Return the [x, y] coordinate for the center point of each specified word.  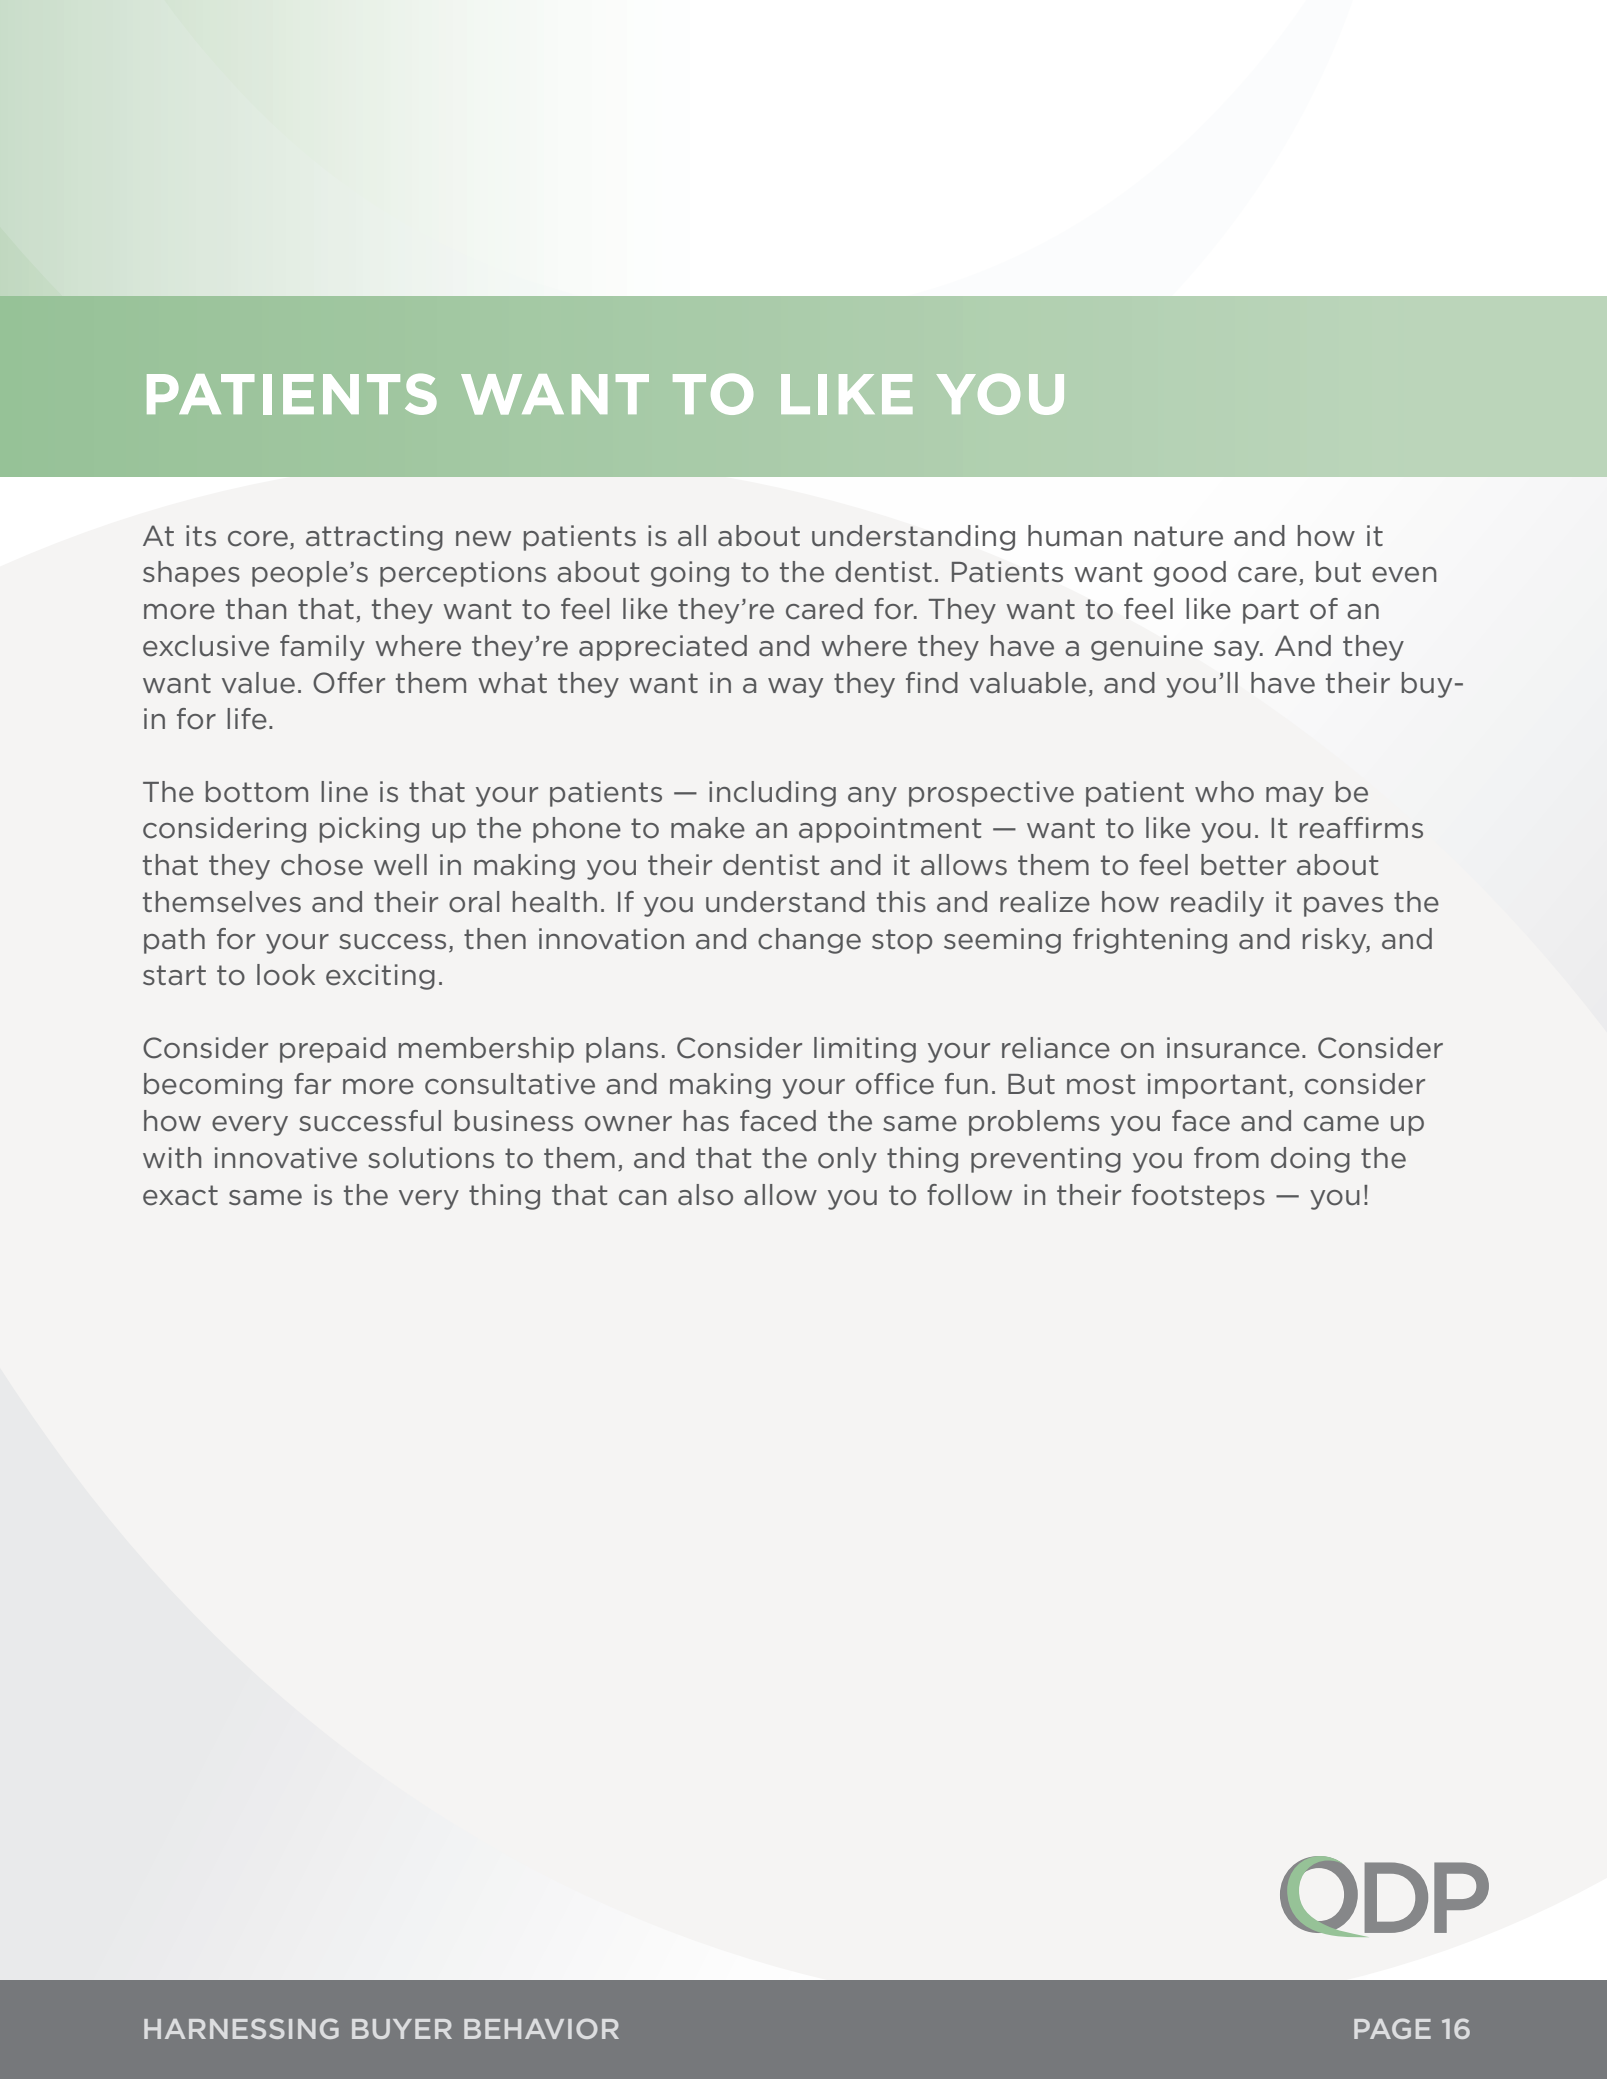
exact [180, 1195]
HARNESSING [241, 2028]
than [256, 608]
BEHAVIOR [541, 2028]
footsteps [1198, 1197]
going [690, 574]
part [1271, 611]
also [705, 1195]
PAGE [1392, 2028]
